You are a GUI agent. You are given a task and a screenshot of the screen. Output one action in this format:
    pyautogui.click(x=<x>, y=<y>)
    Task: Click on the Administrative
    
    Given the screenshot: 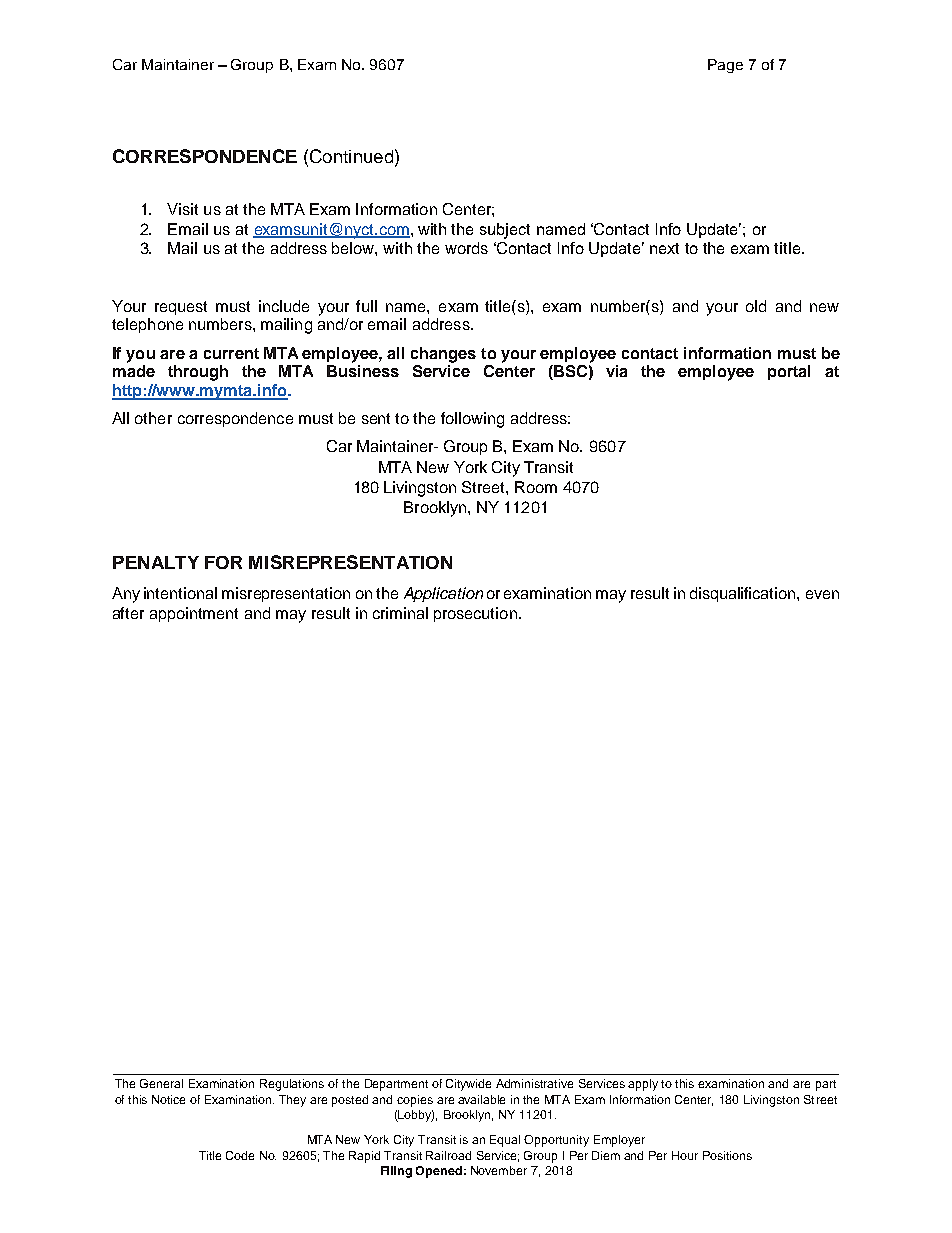 What is the action you would take?
    pyautogui.click(x=534, y=1083)
